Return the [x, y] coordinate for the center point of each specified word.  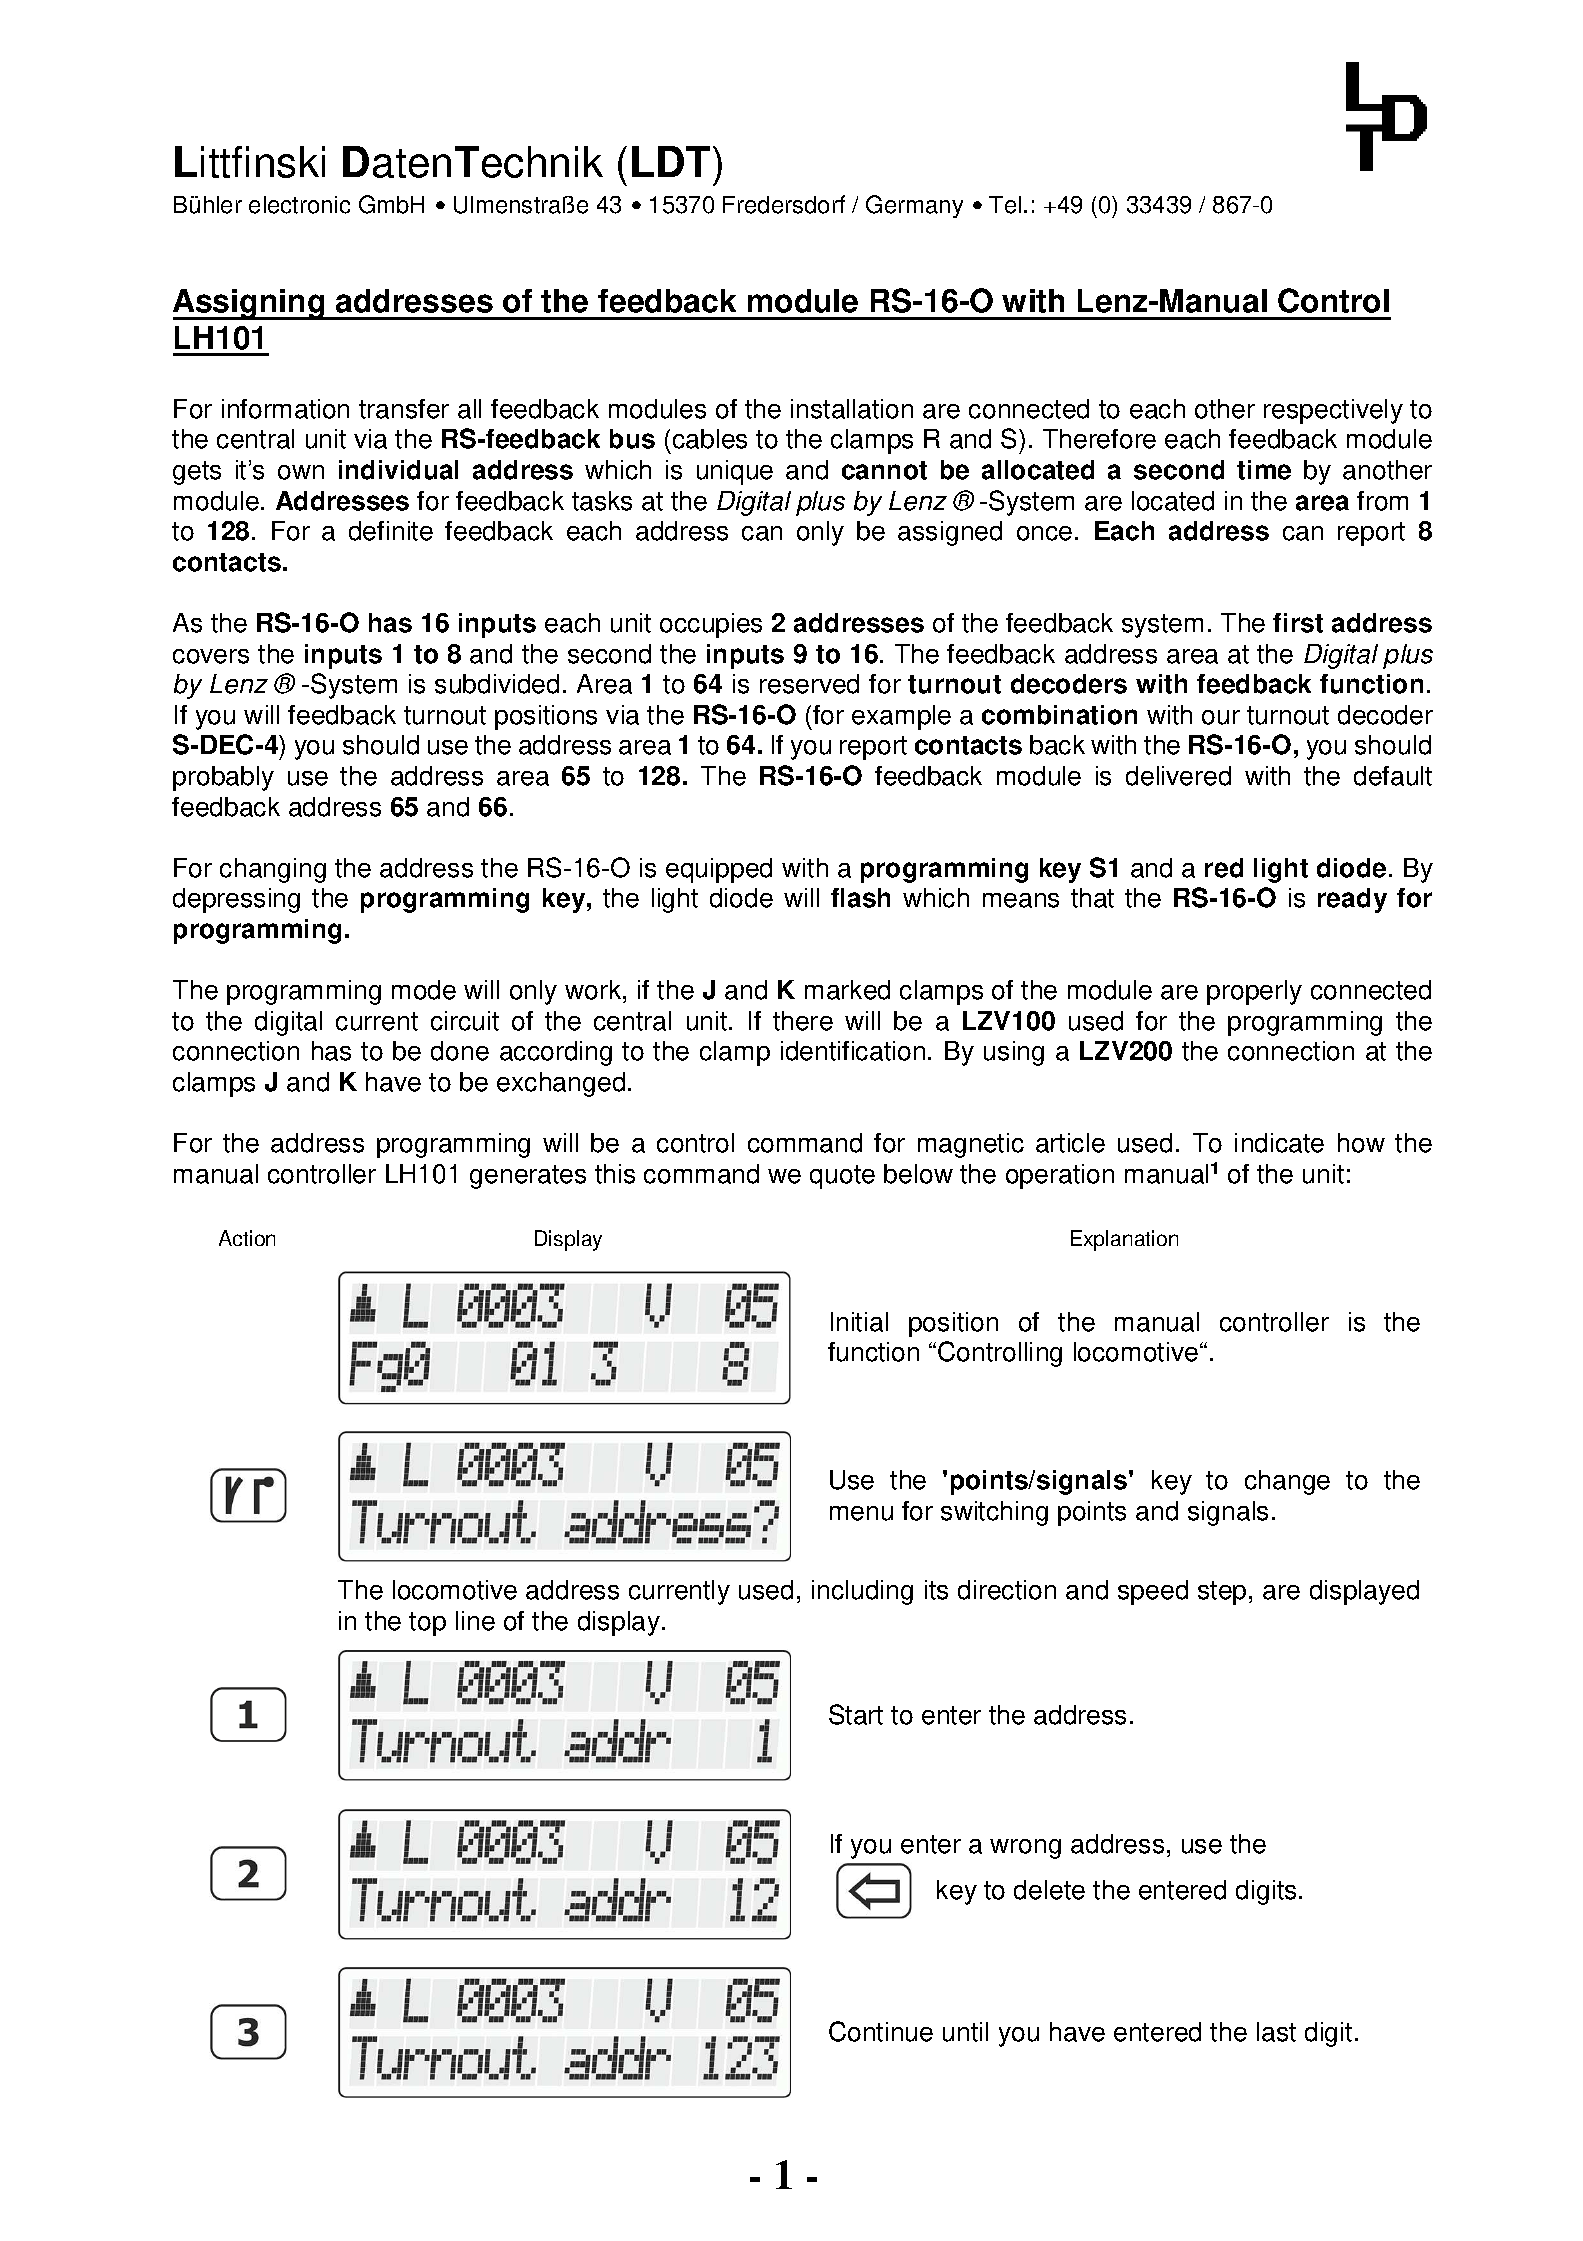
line [475, 1621]
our [1221, 717]
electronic [299, 205]
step [1222, 1593]
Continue [881, 2031]
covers [211, 656]
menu [861, 1513]
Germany [914, 206]
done [460, 1051]
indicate [1279, 1143]
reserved [809, 684]
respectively [1333, 411]
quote [842, 1177]
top [427, 1624]
